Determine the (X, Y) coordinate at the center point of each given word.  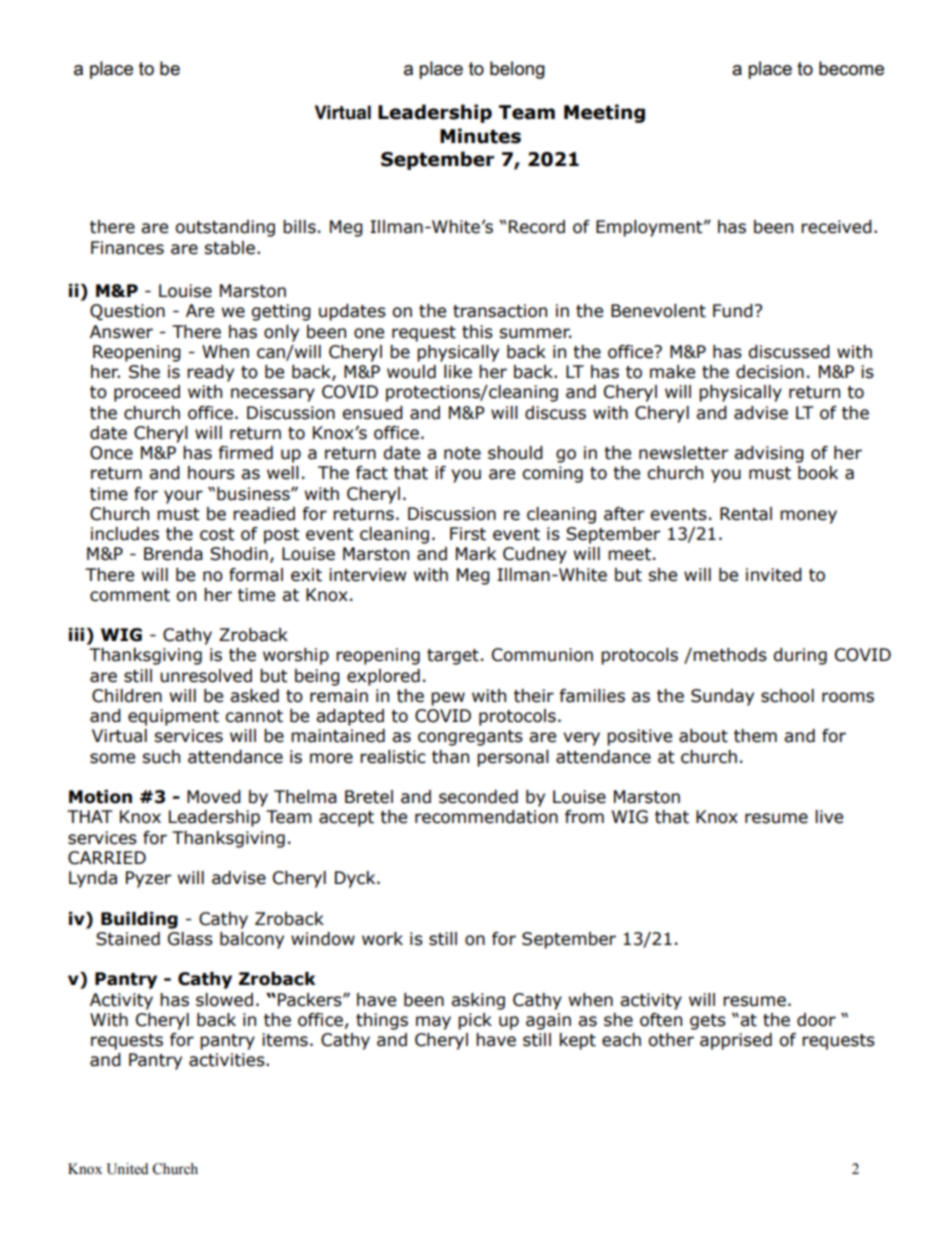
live (829, 817)
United (127, 1169)
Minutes (480, 136)
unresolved (206, 676)
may (433, 1023)
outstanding (225, 228)
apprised (736, 1041)
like (458, 372)
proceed (147, 393)
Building (139, 920)
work (382, 939)
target (453, 657)
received (836, 227)
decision (770, 372)
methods (730, 655)
